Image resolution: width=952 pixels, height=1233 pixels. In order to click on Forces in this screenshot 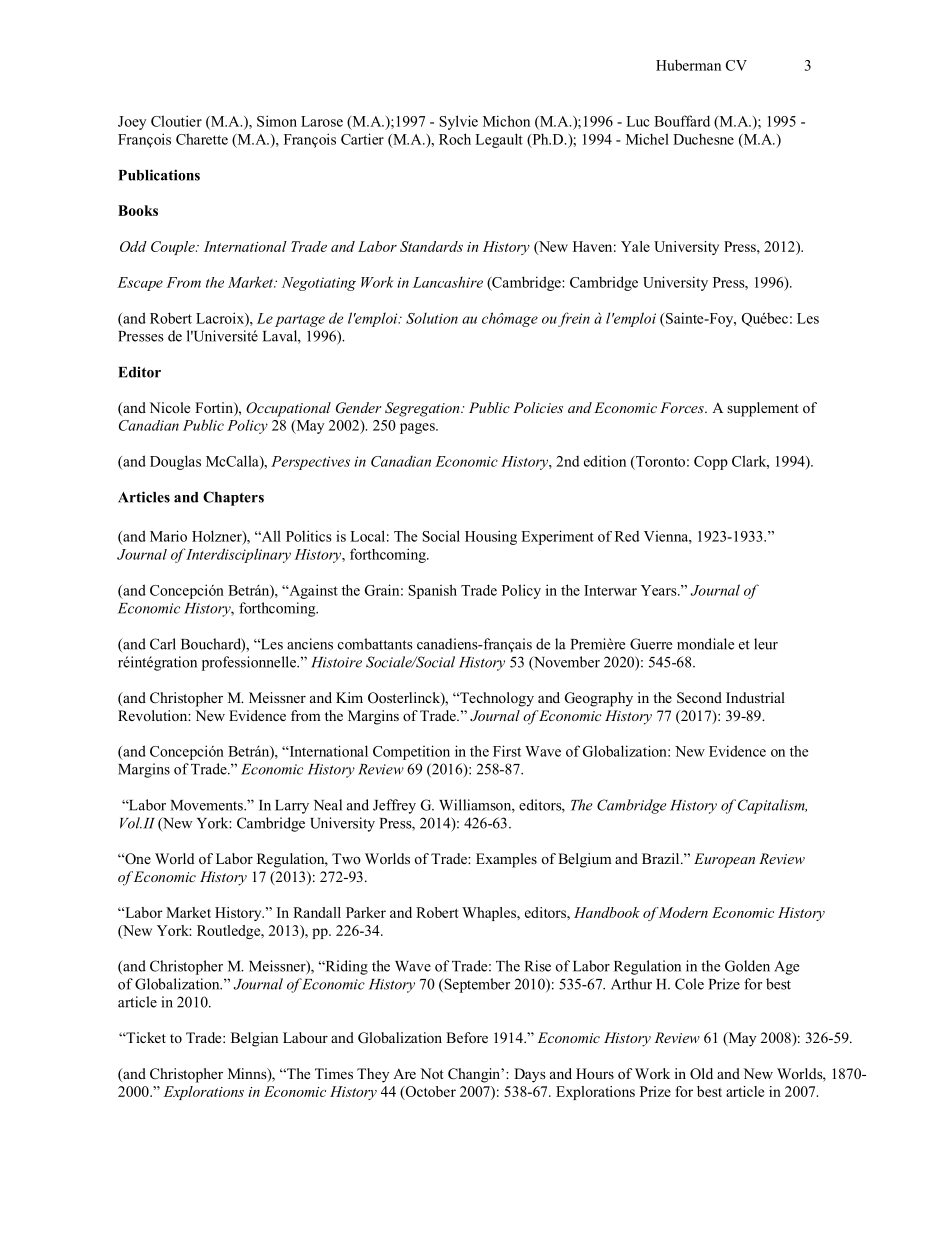, I will do `click(683, 407)`.
